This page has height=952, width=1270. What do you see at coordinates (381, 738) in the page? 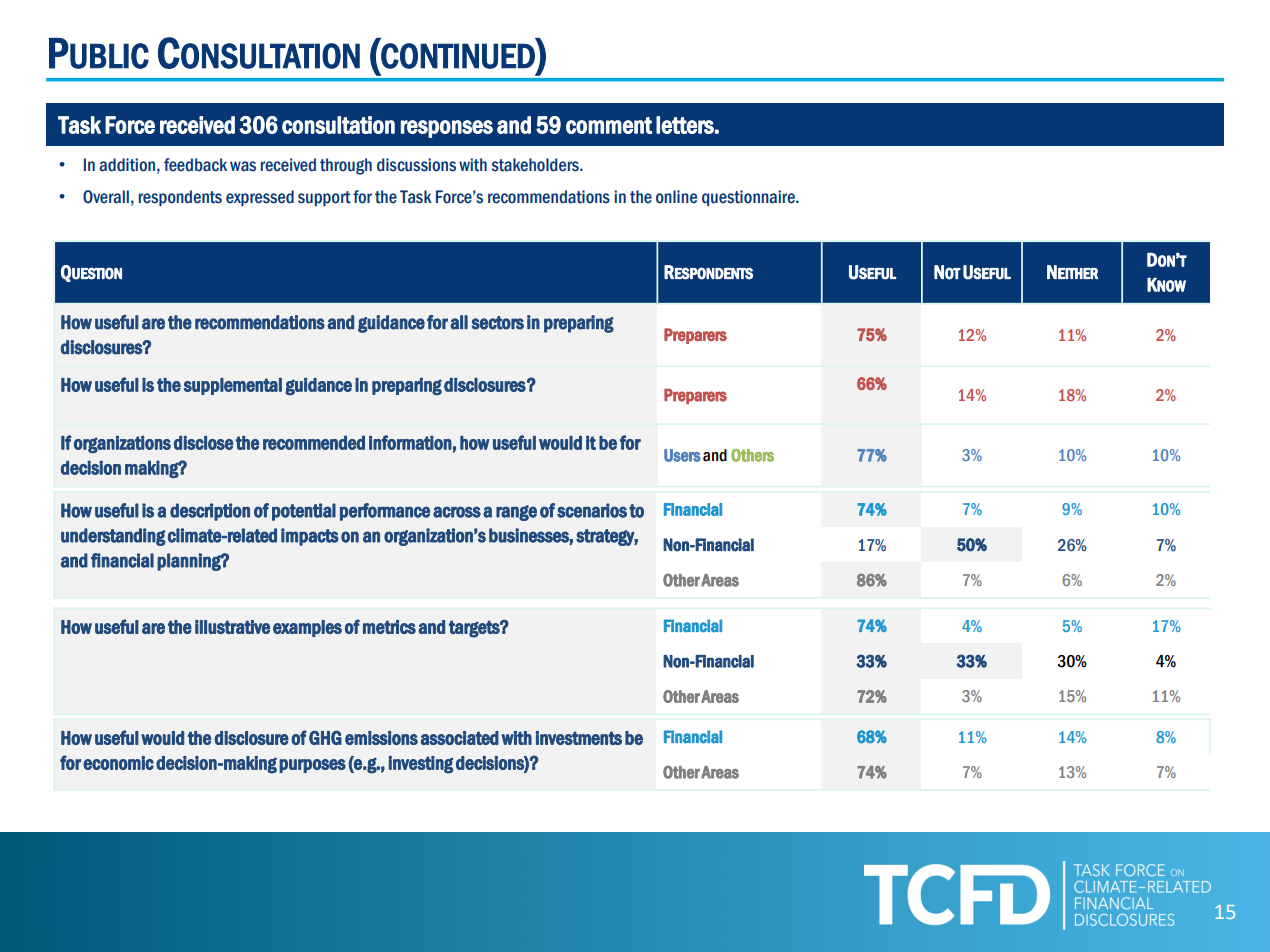
I see `emissions` at bounding box center [381, 738].
